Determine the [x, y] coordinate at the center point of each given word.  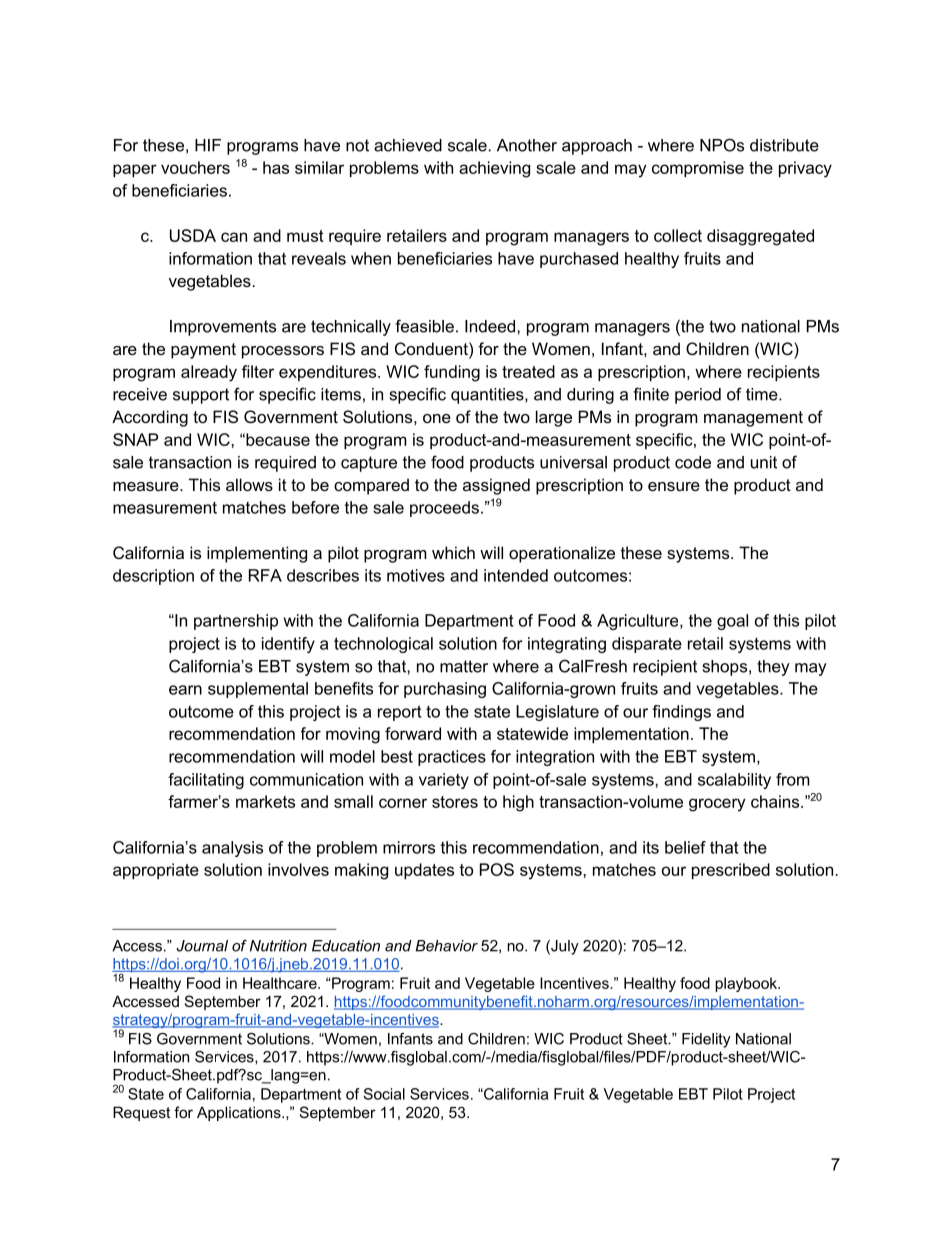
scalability [734, 781]
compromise [698, 169]
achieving [494, 169]
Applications [240, 1113]
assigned [496, 486]
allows [249, 484]
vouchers [195, 167]
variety [444, 781]
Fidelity [706, 1040]
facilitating [206, 781]
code [693, 462]
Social [384, 1094]
